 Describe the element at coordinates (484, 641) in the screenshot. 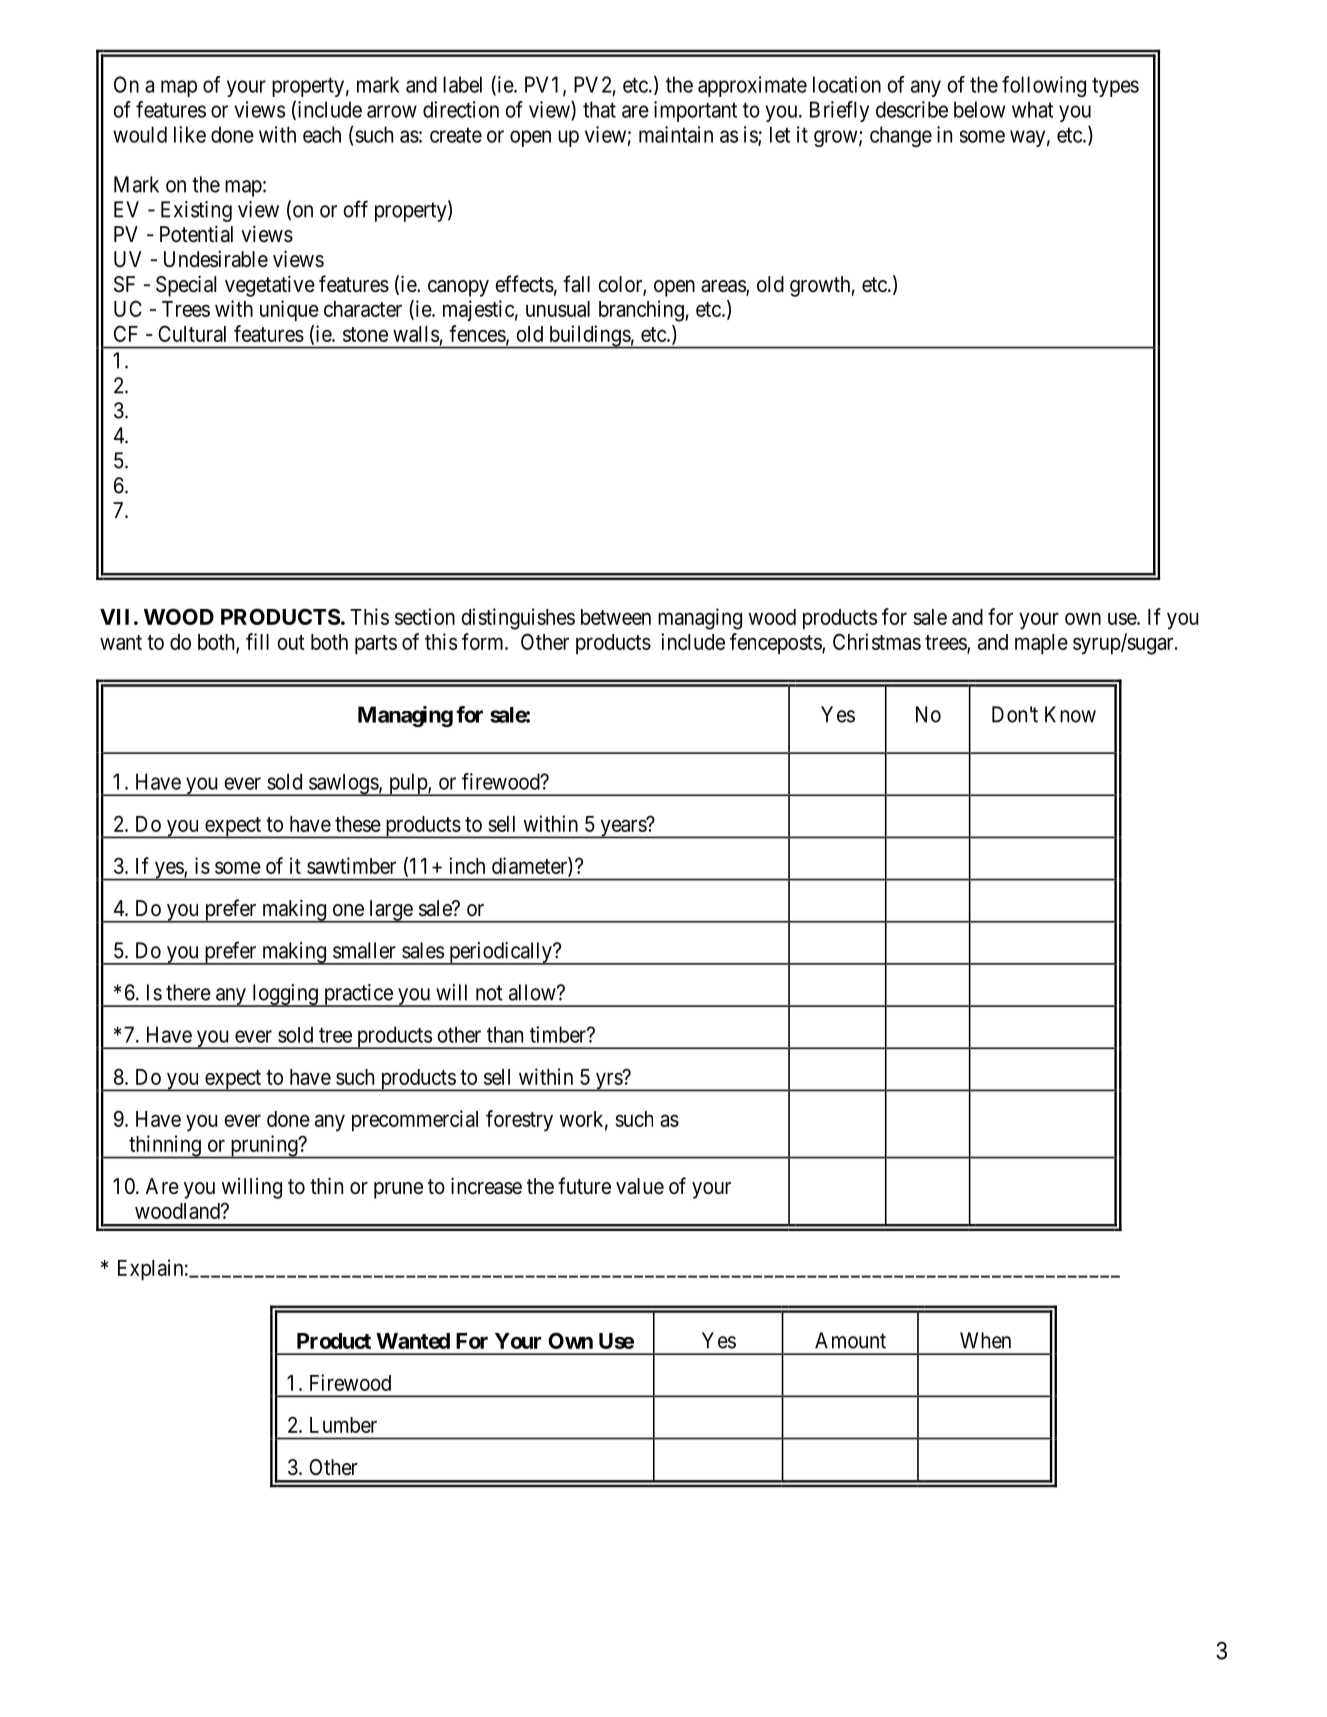

I see `form` at that location.
